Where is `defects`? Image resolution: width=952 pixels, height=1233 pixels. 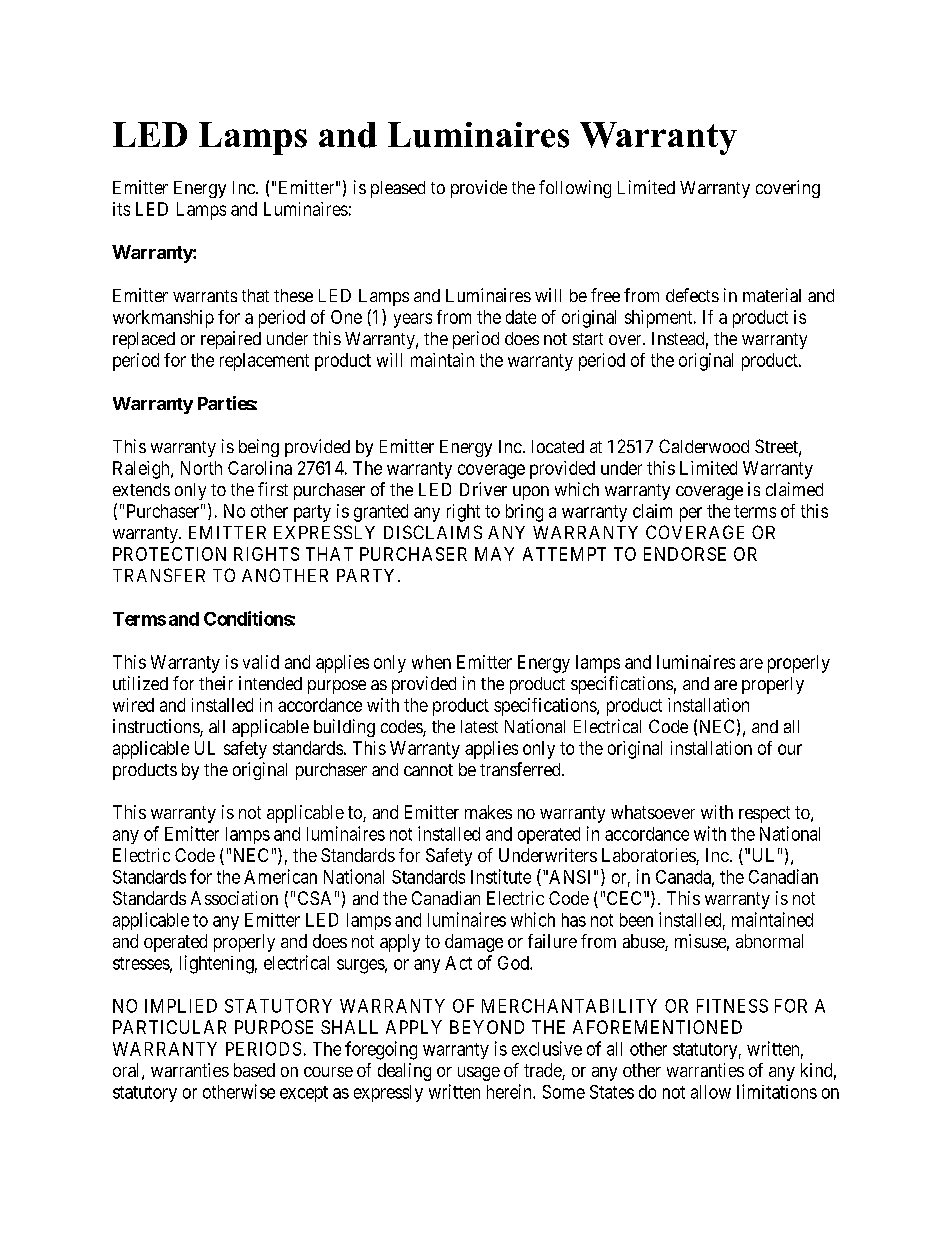 defects is located at coordinates (692, 295).
